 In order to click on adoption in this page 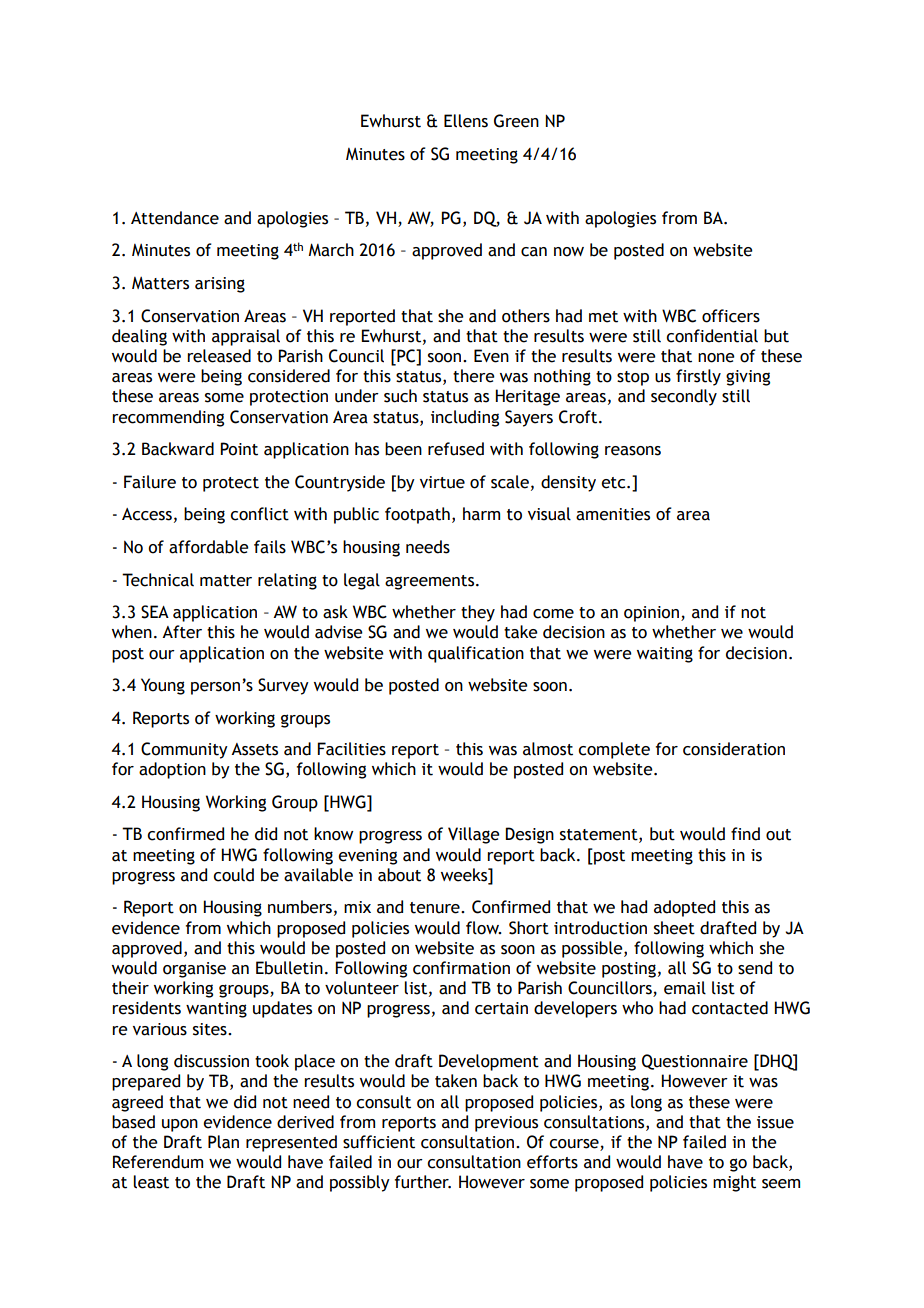, I will do `click(172, 770)`.
